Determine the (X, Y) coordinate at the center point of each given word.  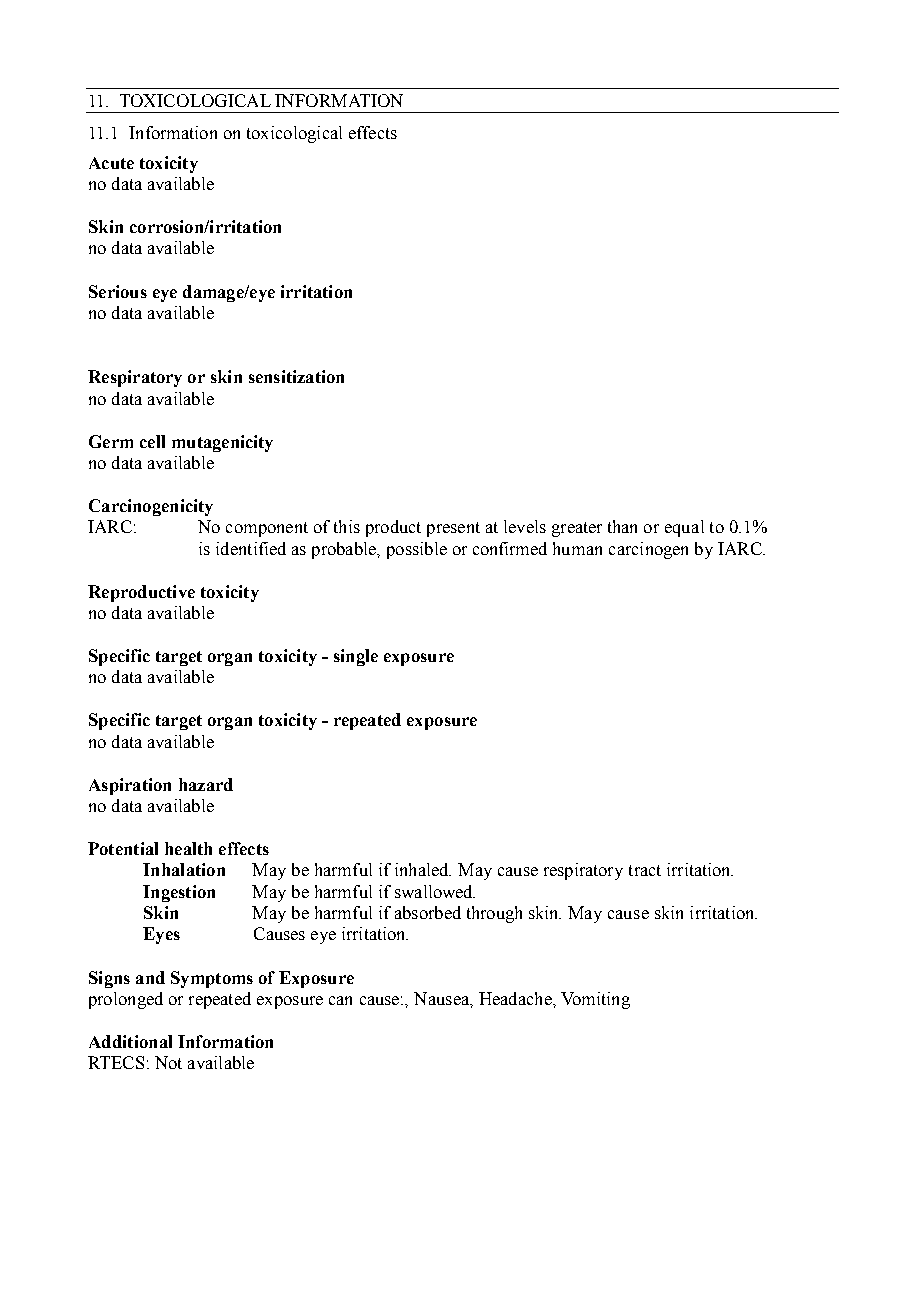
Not (168, 1062)
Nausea (443, 999)
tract (645, 870)
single (356, 657)
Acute (111, 163)
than (622, 526)
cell (152, 441)
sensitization (296, 376)
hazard (206, 784)
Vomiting (595, 1000)
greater (577, 529)
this (347, 526)
